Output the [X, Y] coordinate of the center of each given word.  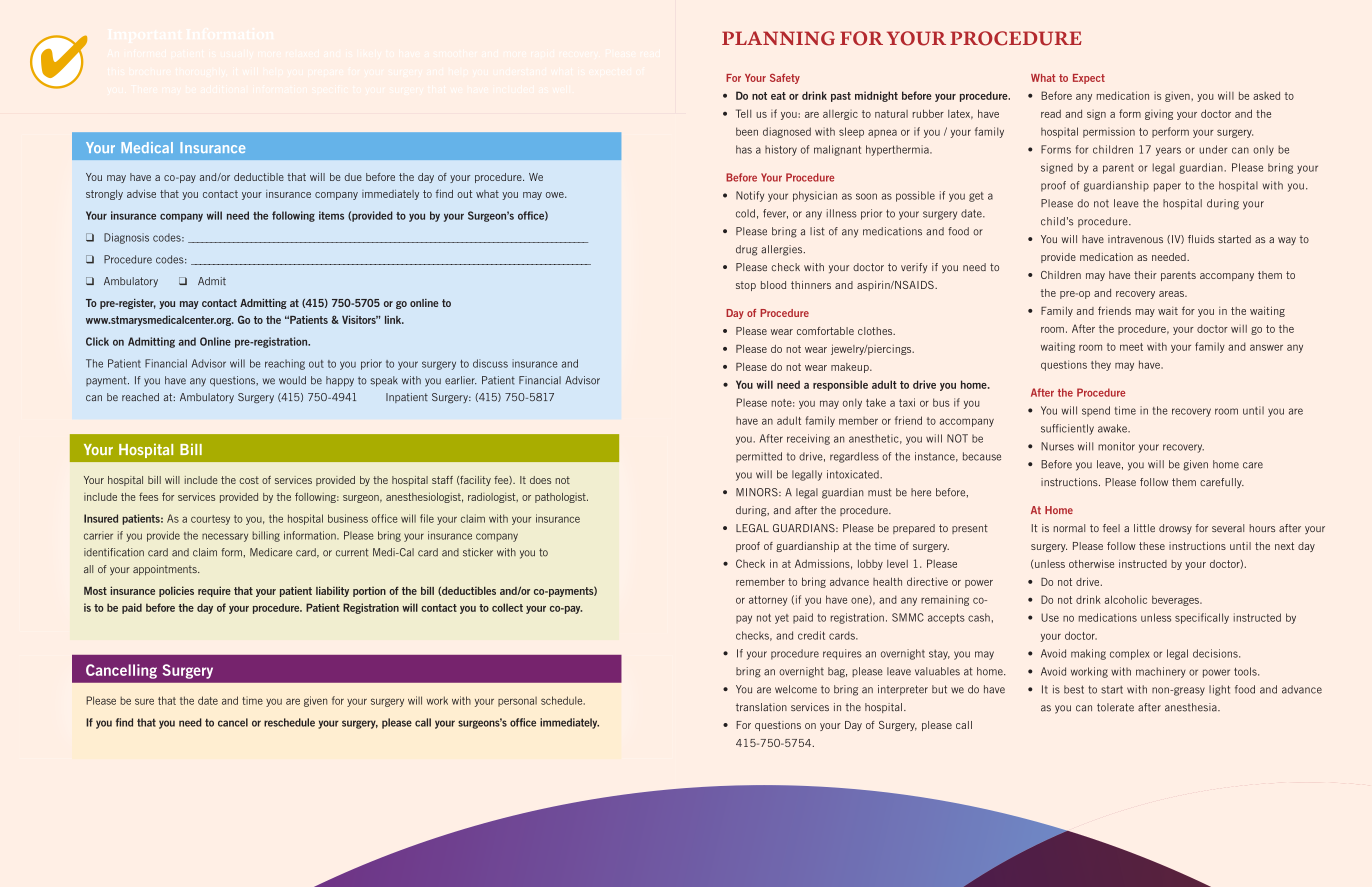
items [331, 215]
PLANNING [778, 38]
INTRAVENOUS [1135, 239]
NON [1161, 690]
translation [761, 707]
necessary [225, 537]
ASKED [1266, 96]
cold [745, 213]
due [353, 177]
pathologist [561, 498]
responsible [840, 385]
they [1101, 365]
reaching [285, 364]
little [1144, 528]
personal [517, 702]
